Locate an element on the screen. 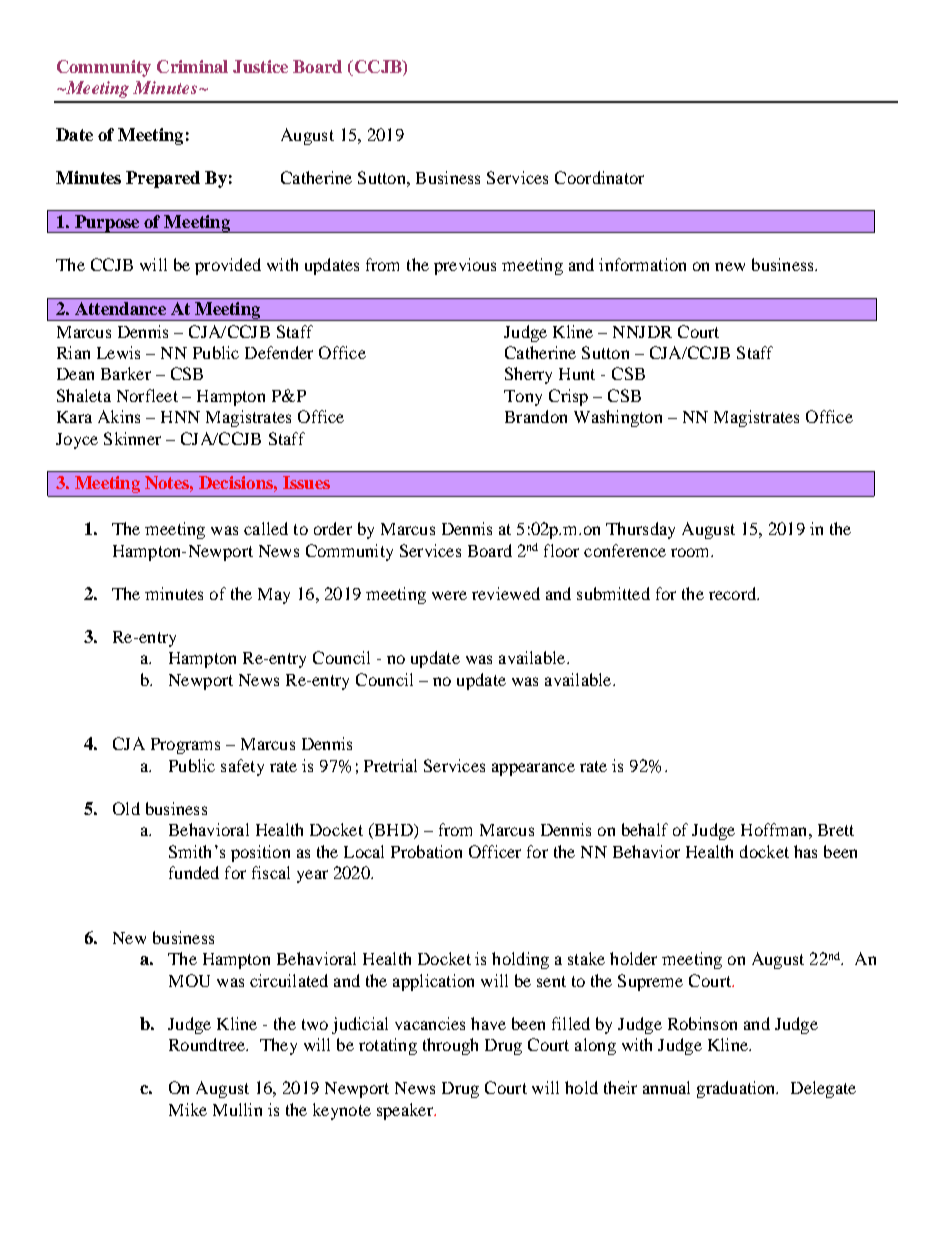  Coordinator is located at coordinates (599, 177).
